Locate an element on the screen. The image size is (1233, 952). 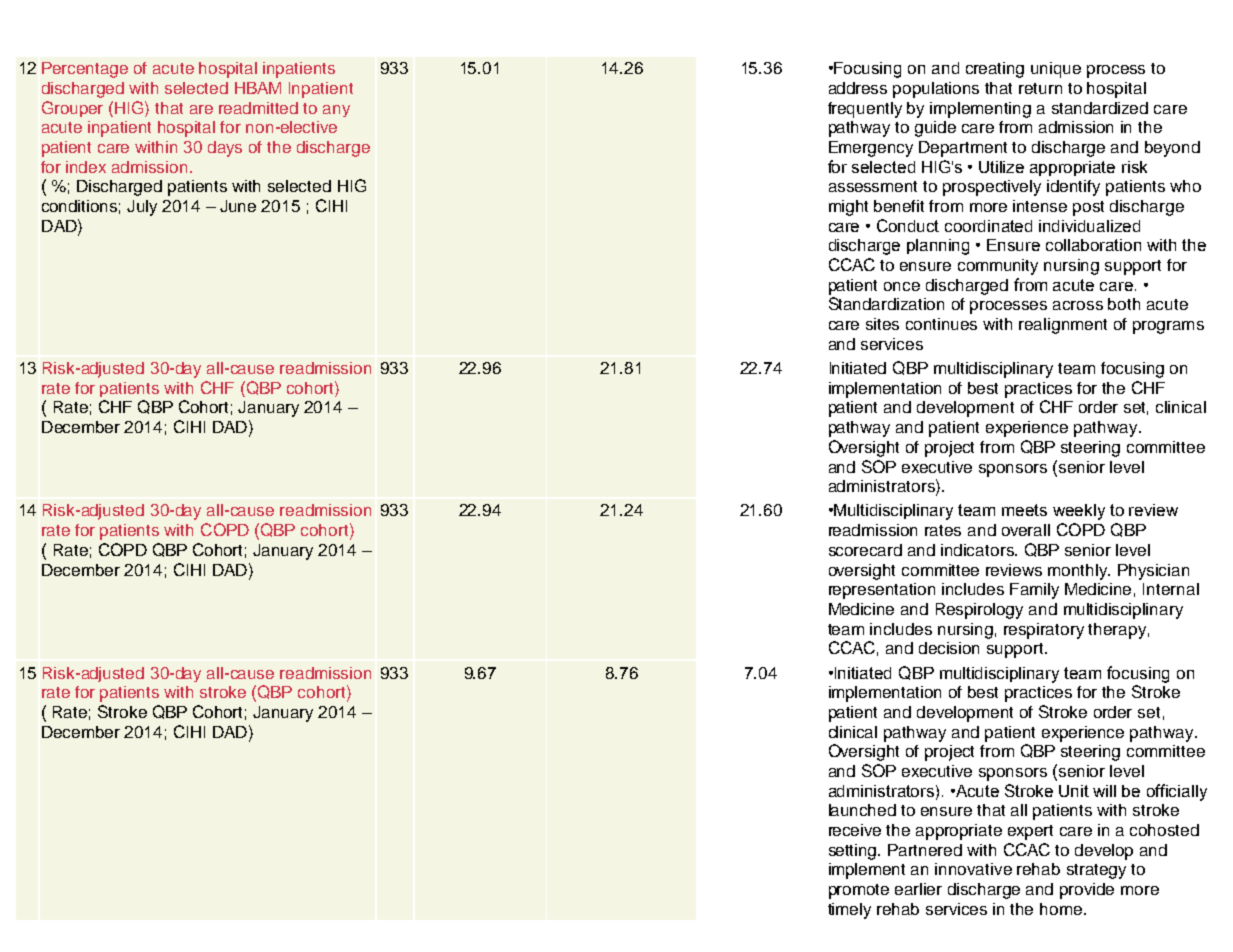
representation is located at coordinates (882, 591).
